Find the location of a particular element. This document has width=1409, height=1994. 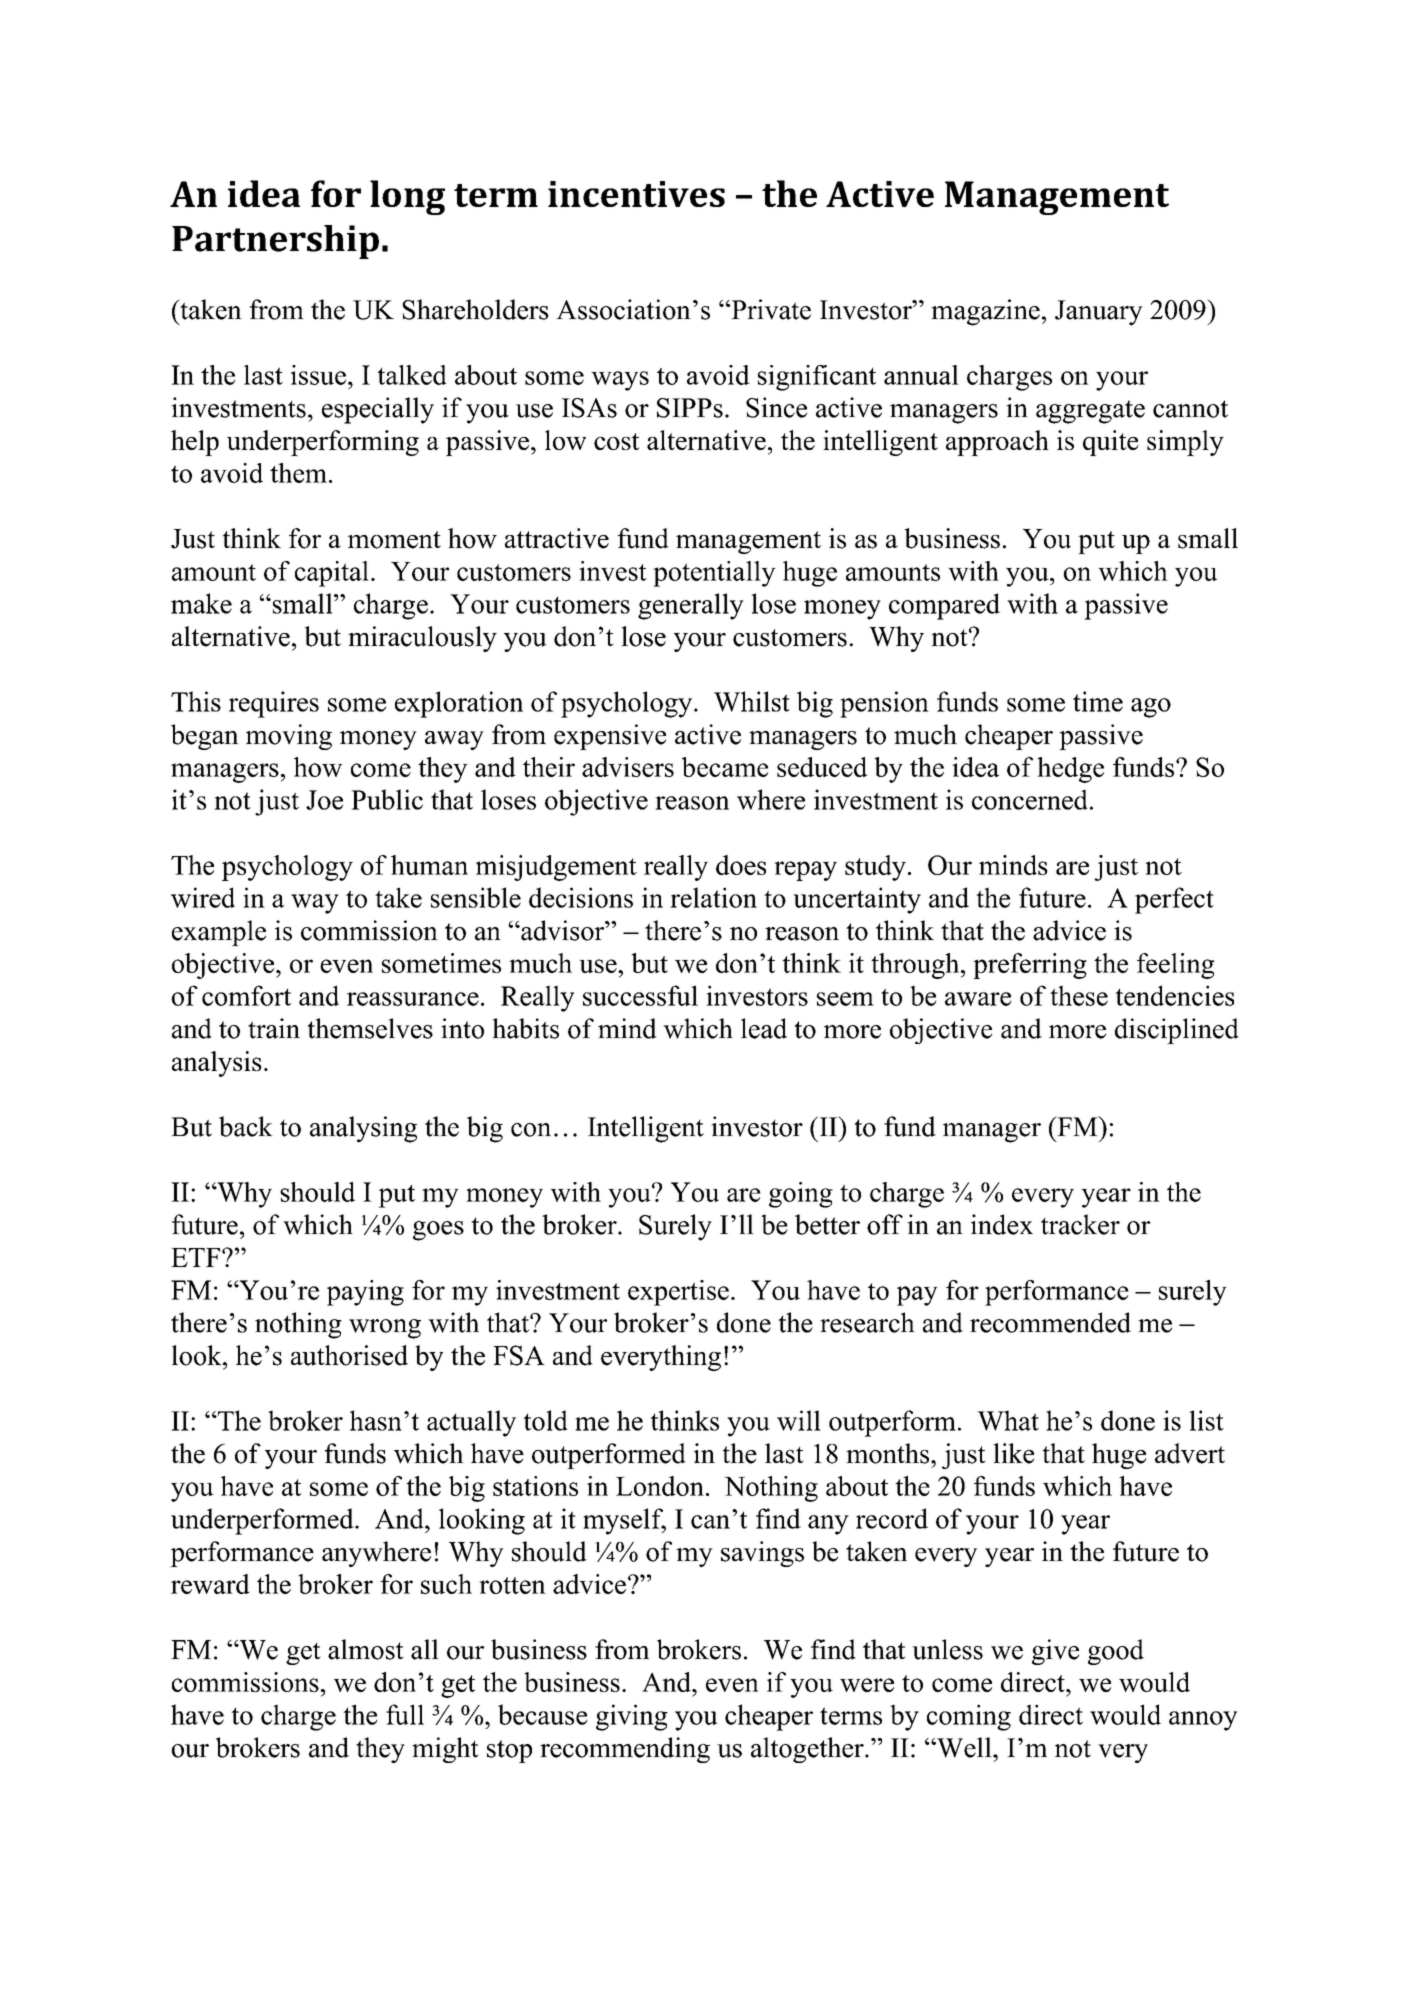

comfort is located at coordinates (246, 995).
